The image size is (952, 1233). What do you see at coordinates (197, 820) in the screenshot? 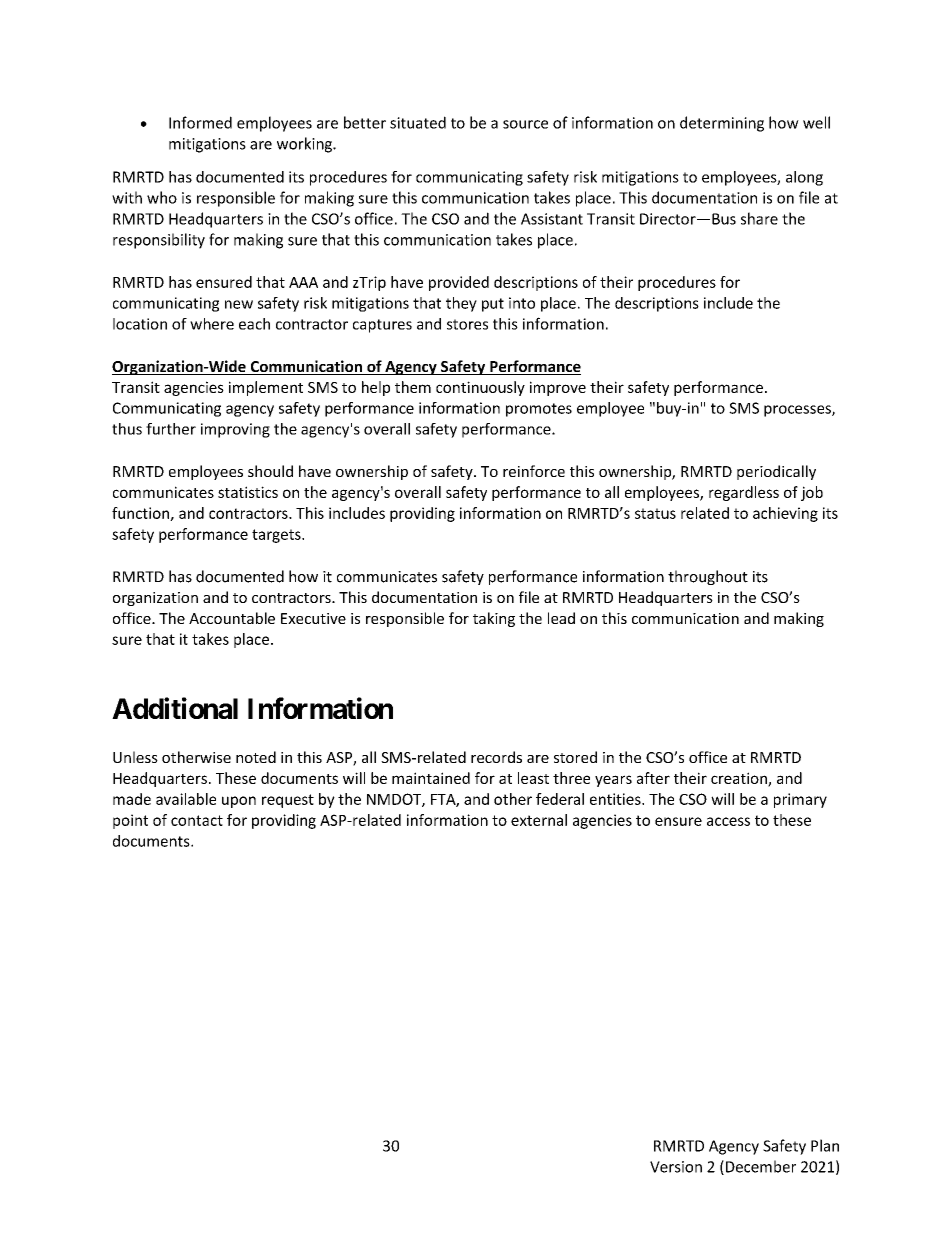
I see `contact` at bounding box center [197, 820].
